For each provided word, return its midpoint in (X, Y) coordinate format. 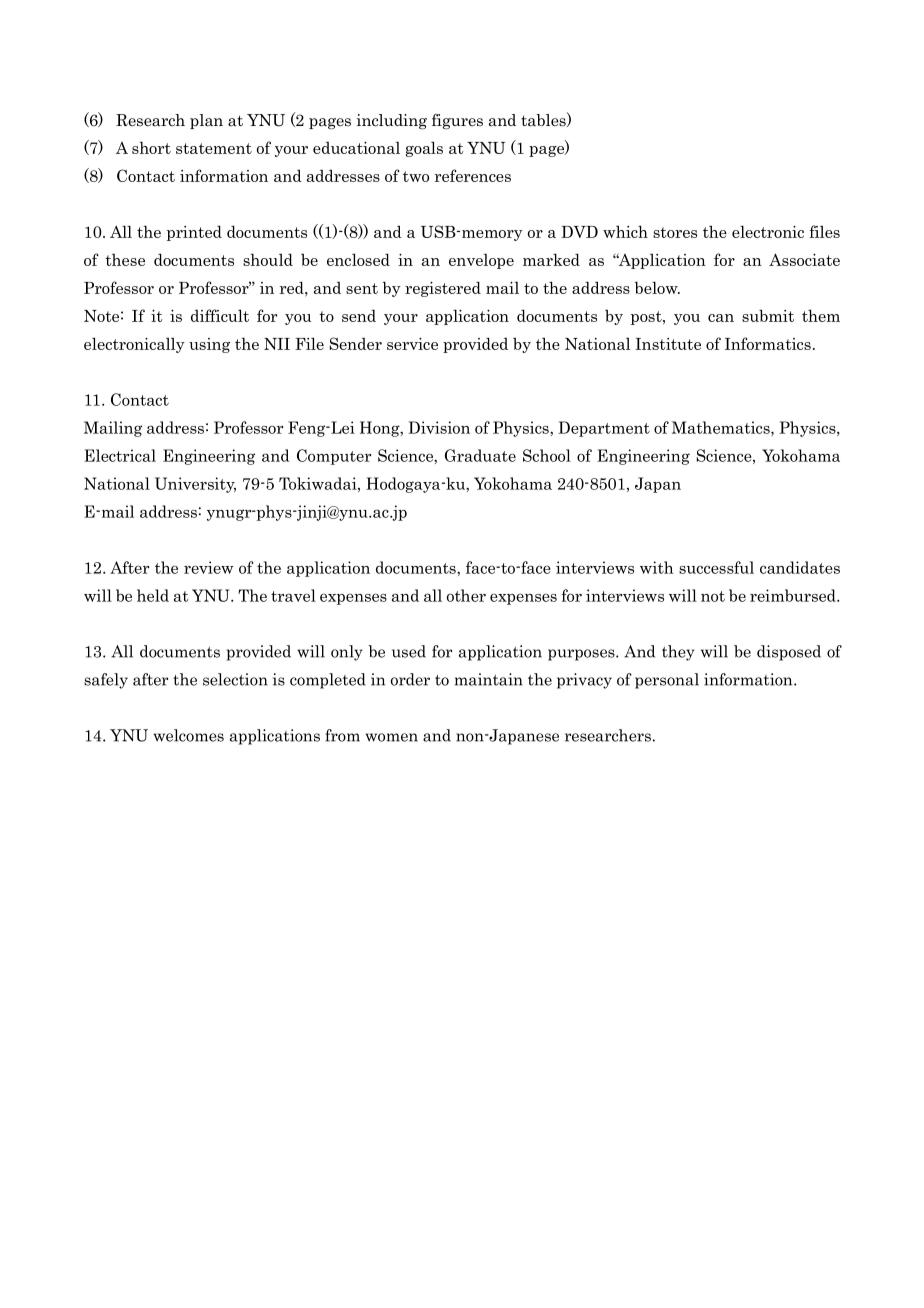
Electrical (120, 455)
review (209, 567)
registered (443, 289)
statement (214, 148)
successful (716, 567)
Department (604, 429)
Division (439, 427)
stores (675, 232)
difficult (220, 315)
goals (424, 149)
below (657, 287)
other (466, 595)
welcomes (188, 735)
